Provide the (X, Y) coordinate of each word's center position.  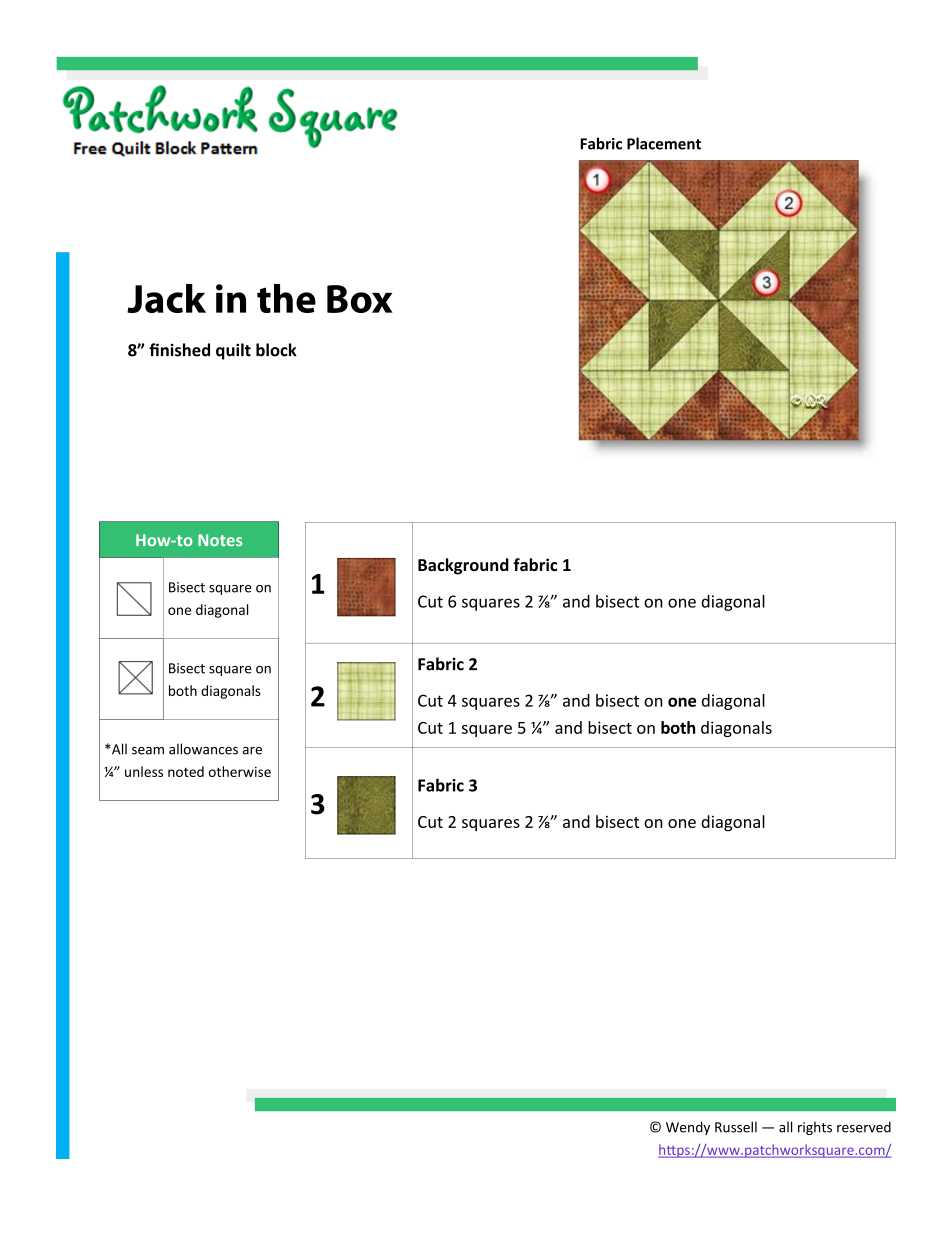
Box (360, 299)
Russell (736, 1127)
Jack (166, 298)
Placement (664, 143)
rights (815, 1128)
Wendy (688, 1128)
